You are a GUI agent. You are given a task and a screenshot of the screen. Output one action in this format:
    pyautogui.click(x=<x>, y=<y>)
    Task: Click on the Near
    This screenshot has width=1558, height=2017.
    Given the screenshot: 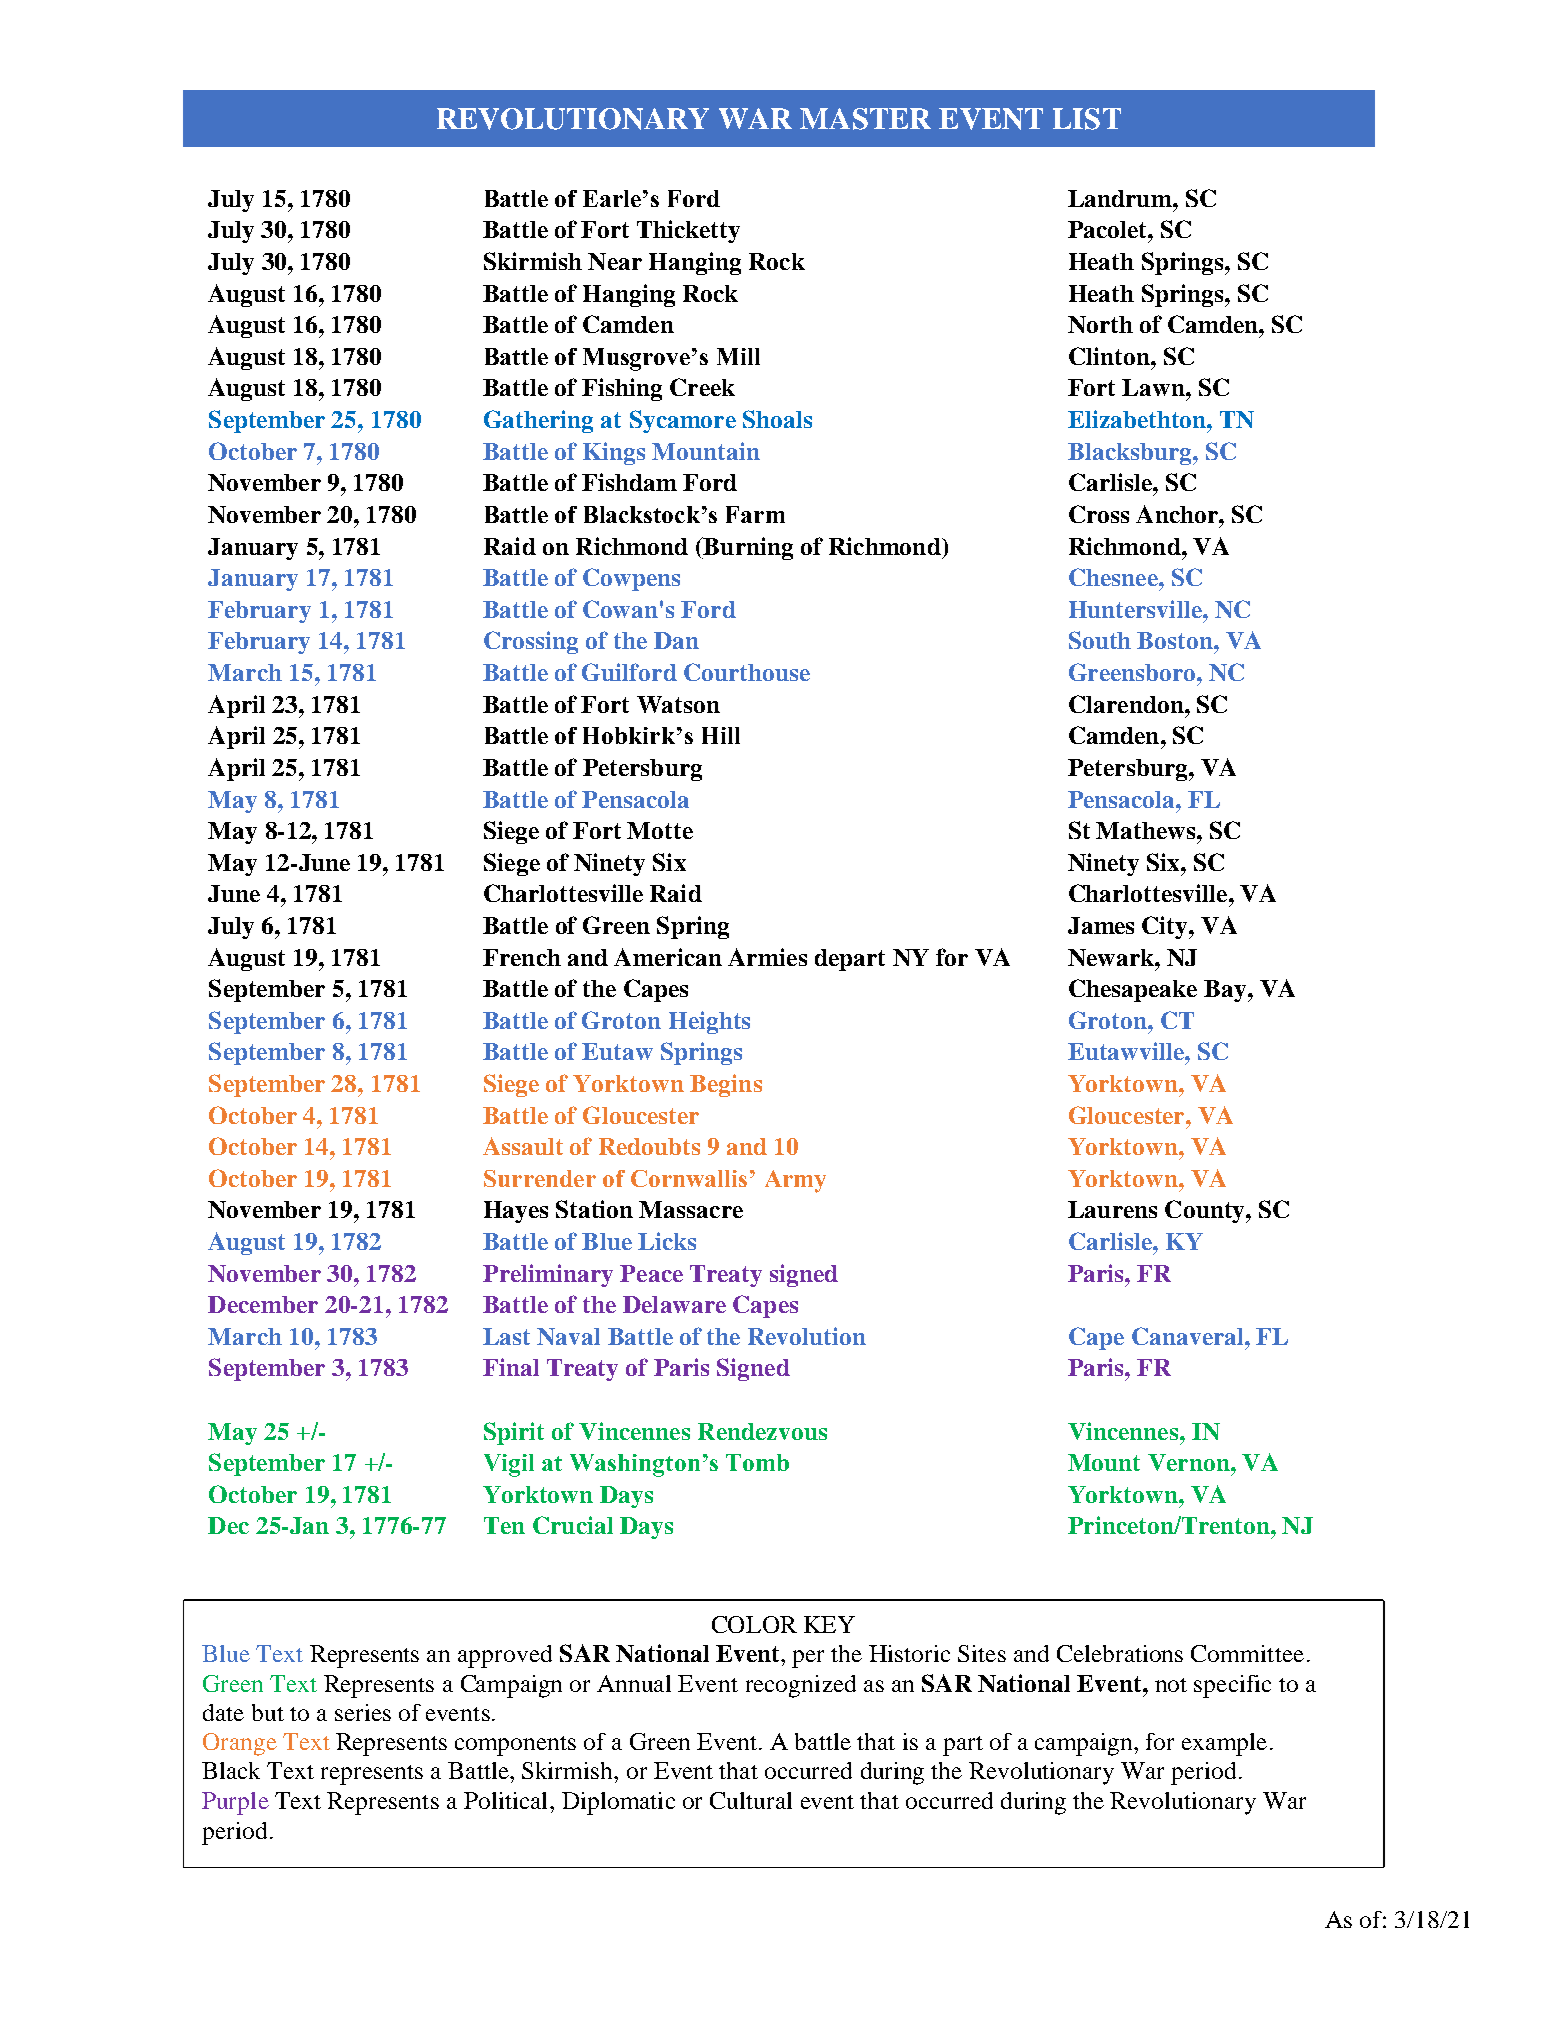 What is the action you would take?
    pyautogui.click(x=615, y=261)
